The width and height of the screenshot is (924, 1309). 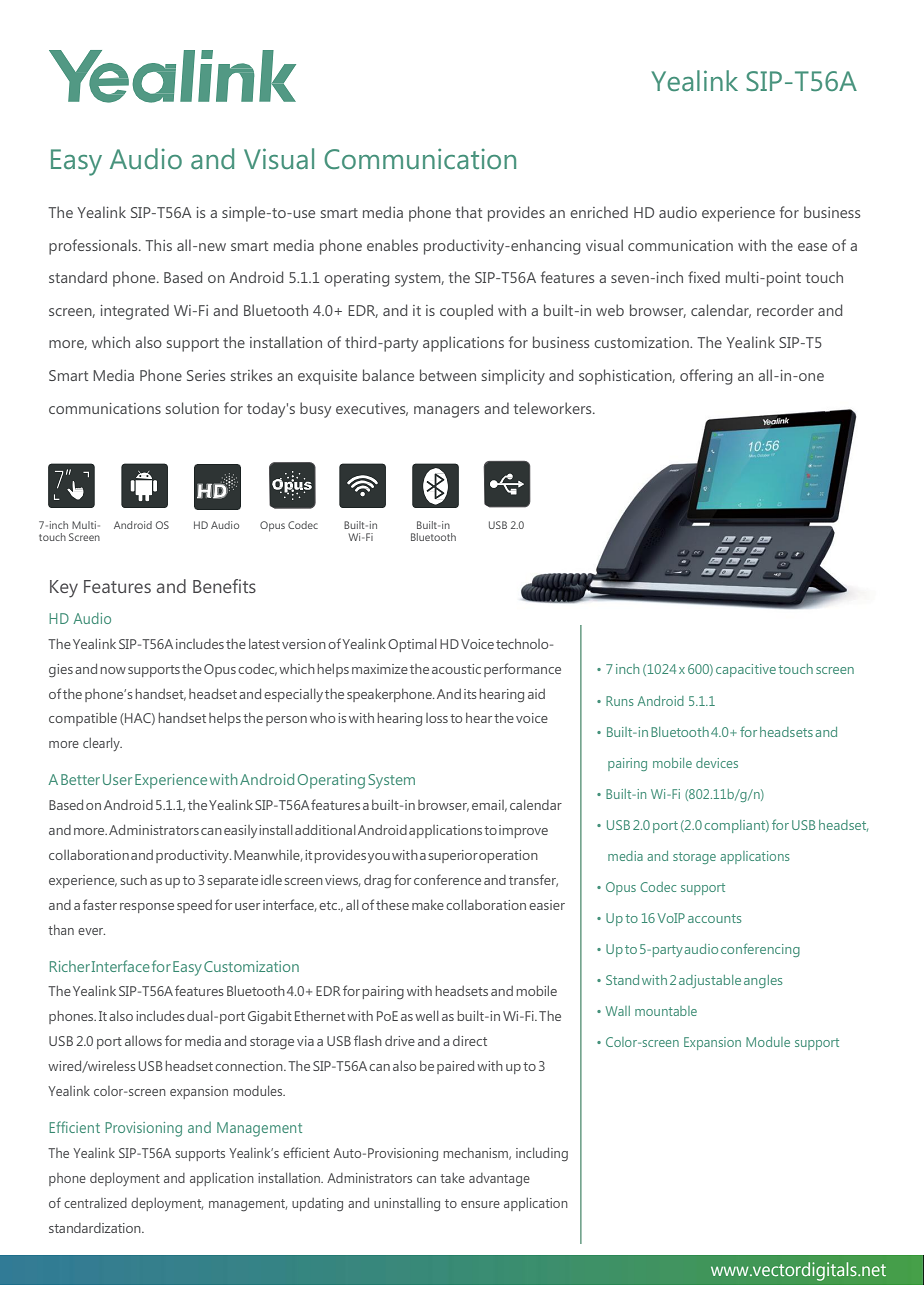 What do you see at coordinates (158, 245) in the screenshot?
I see `This` at bounding box center [158, 245].
